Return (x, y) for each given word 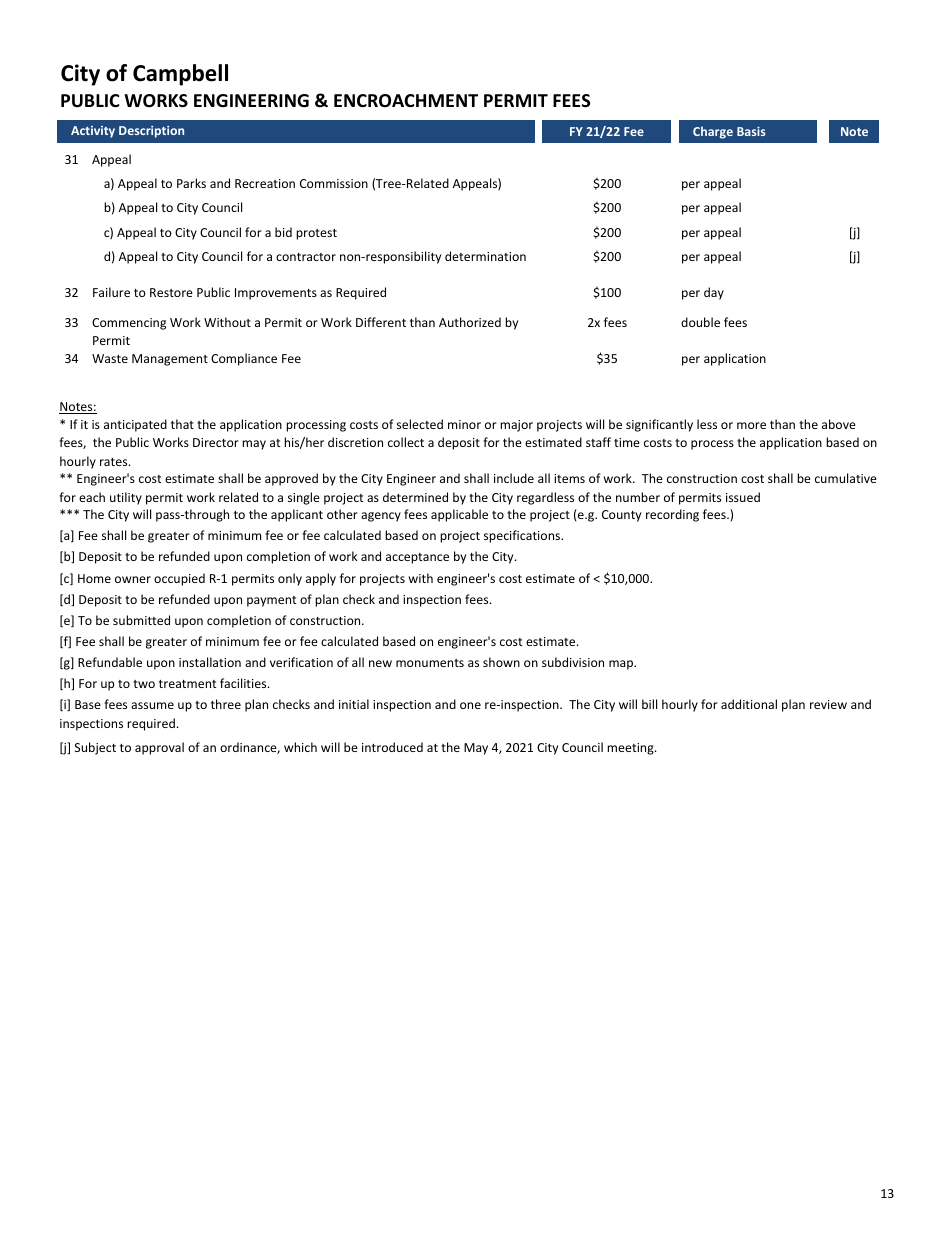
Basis (751, 131)
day (714, 293)
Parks (191, 183)
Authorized (470, 322)
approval (159, 748)
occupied (179, 579)
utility (126, 498)
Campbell (180, 75)
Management (170, 360)
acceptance (417, 558)
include (514, 478)
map (622, 665)
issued (743, 497)
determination (485, 256)
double (700, 322)
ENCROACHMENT (406, 100)
